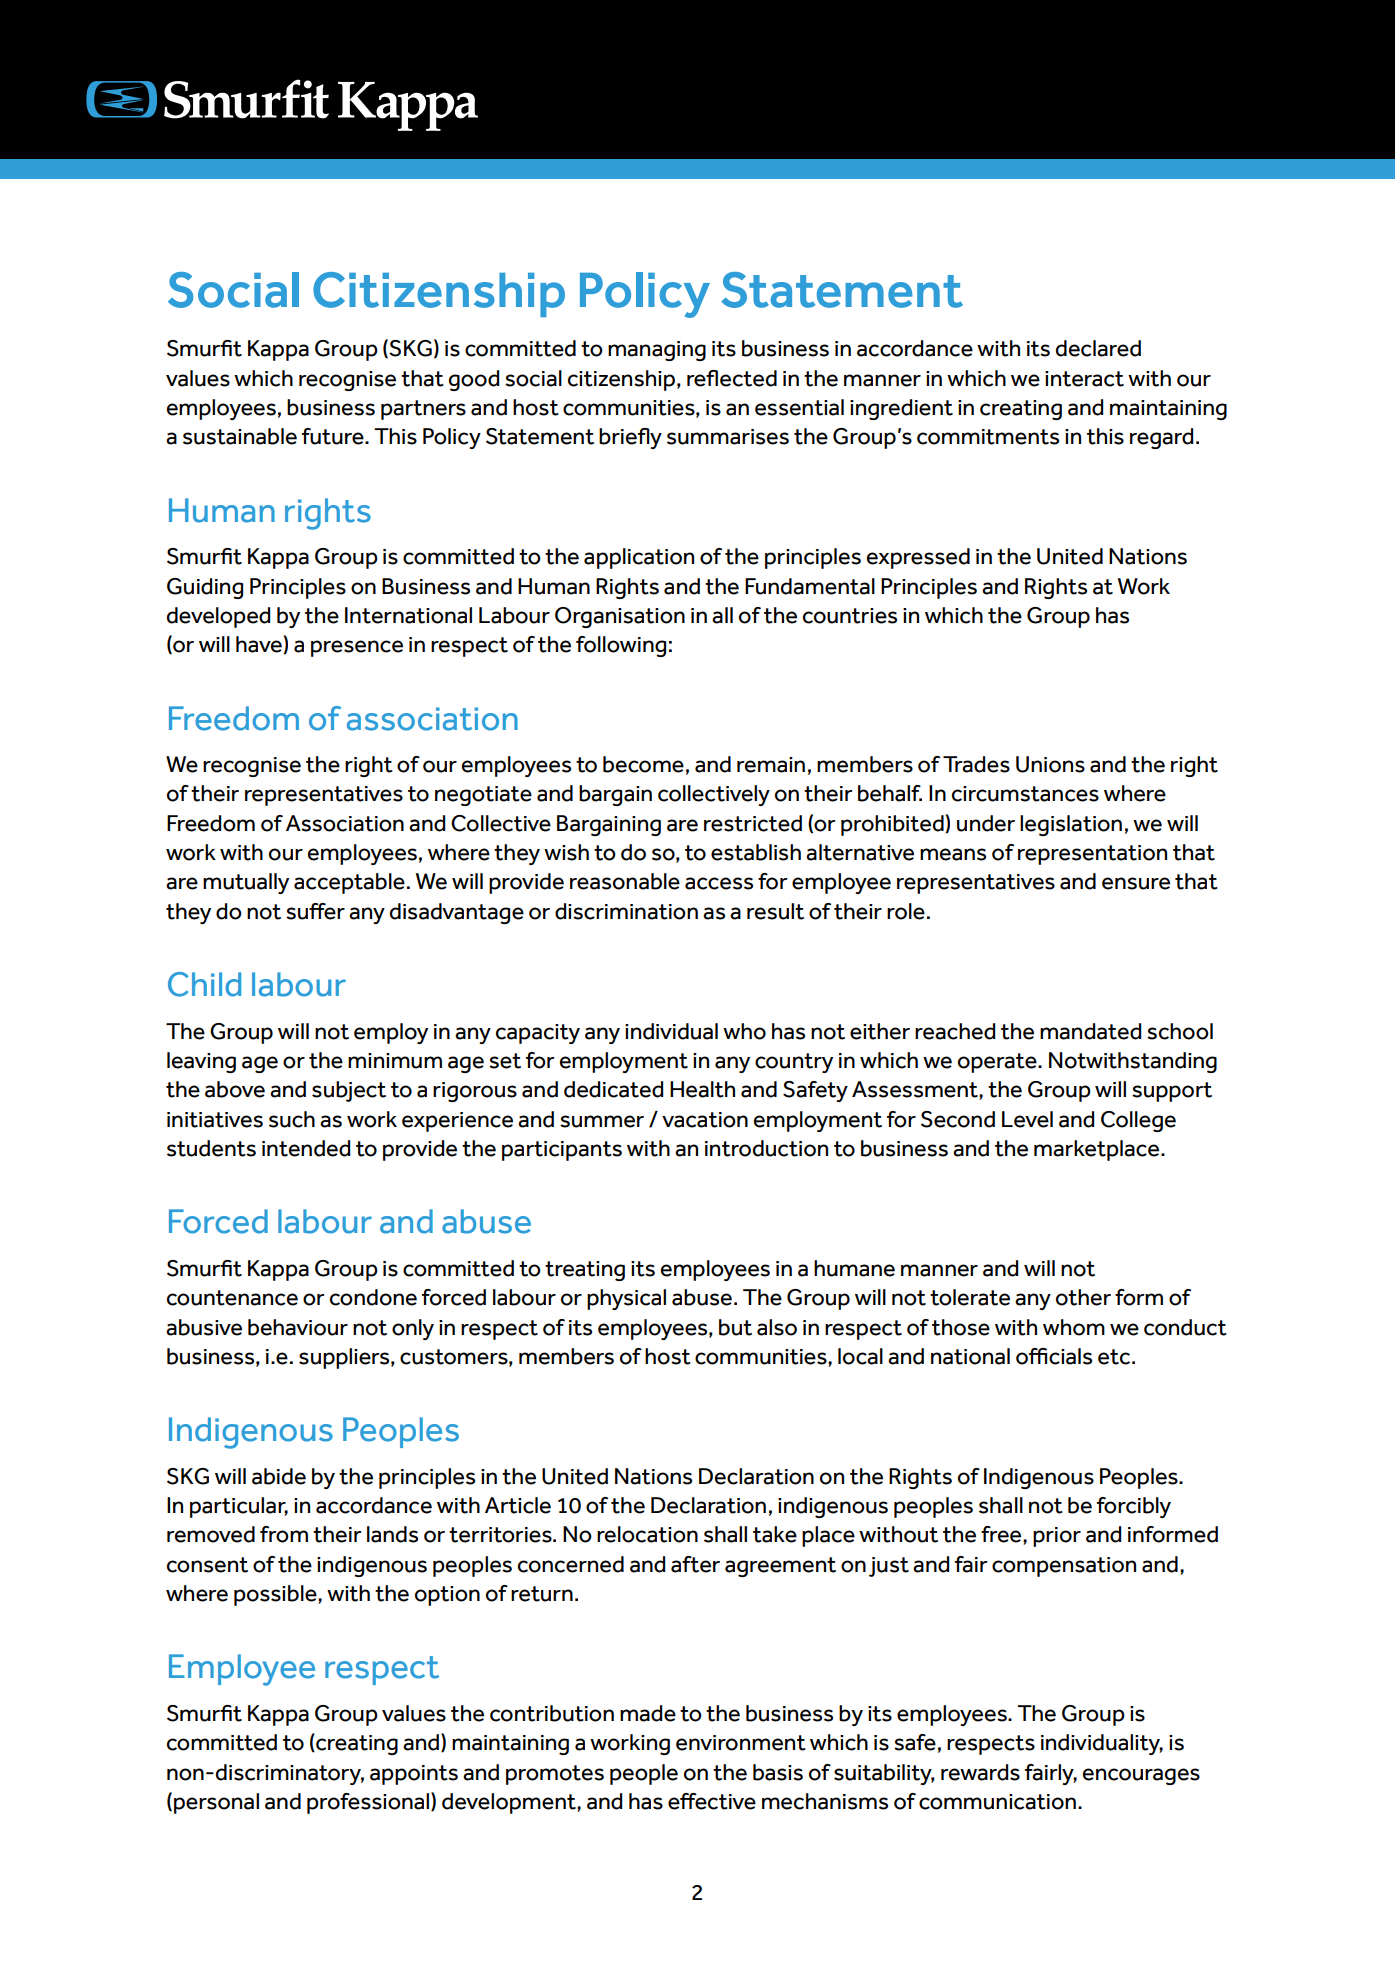 This page has height=1974, width=1395. I want to click on reflected, so click(732, 378).
